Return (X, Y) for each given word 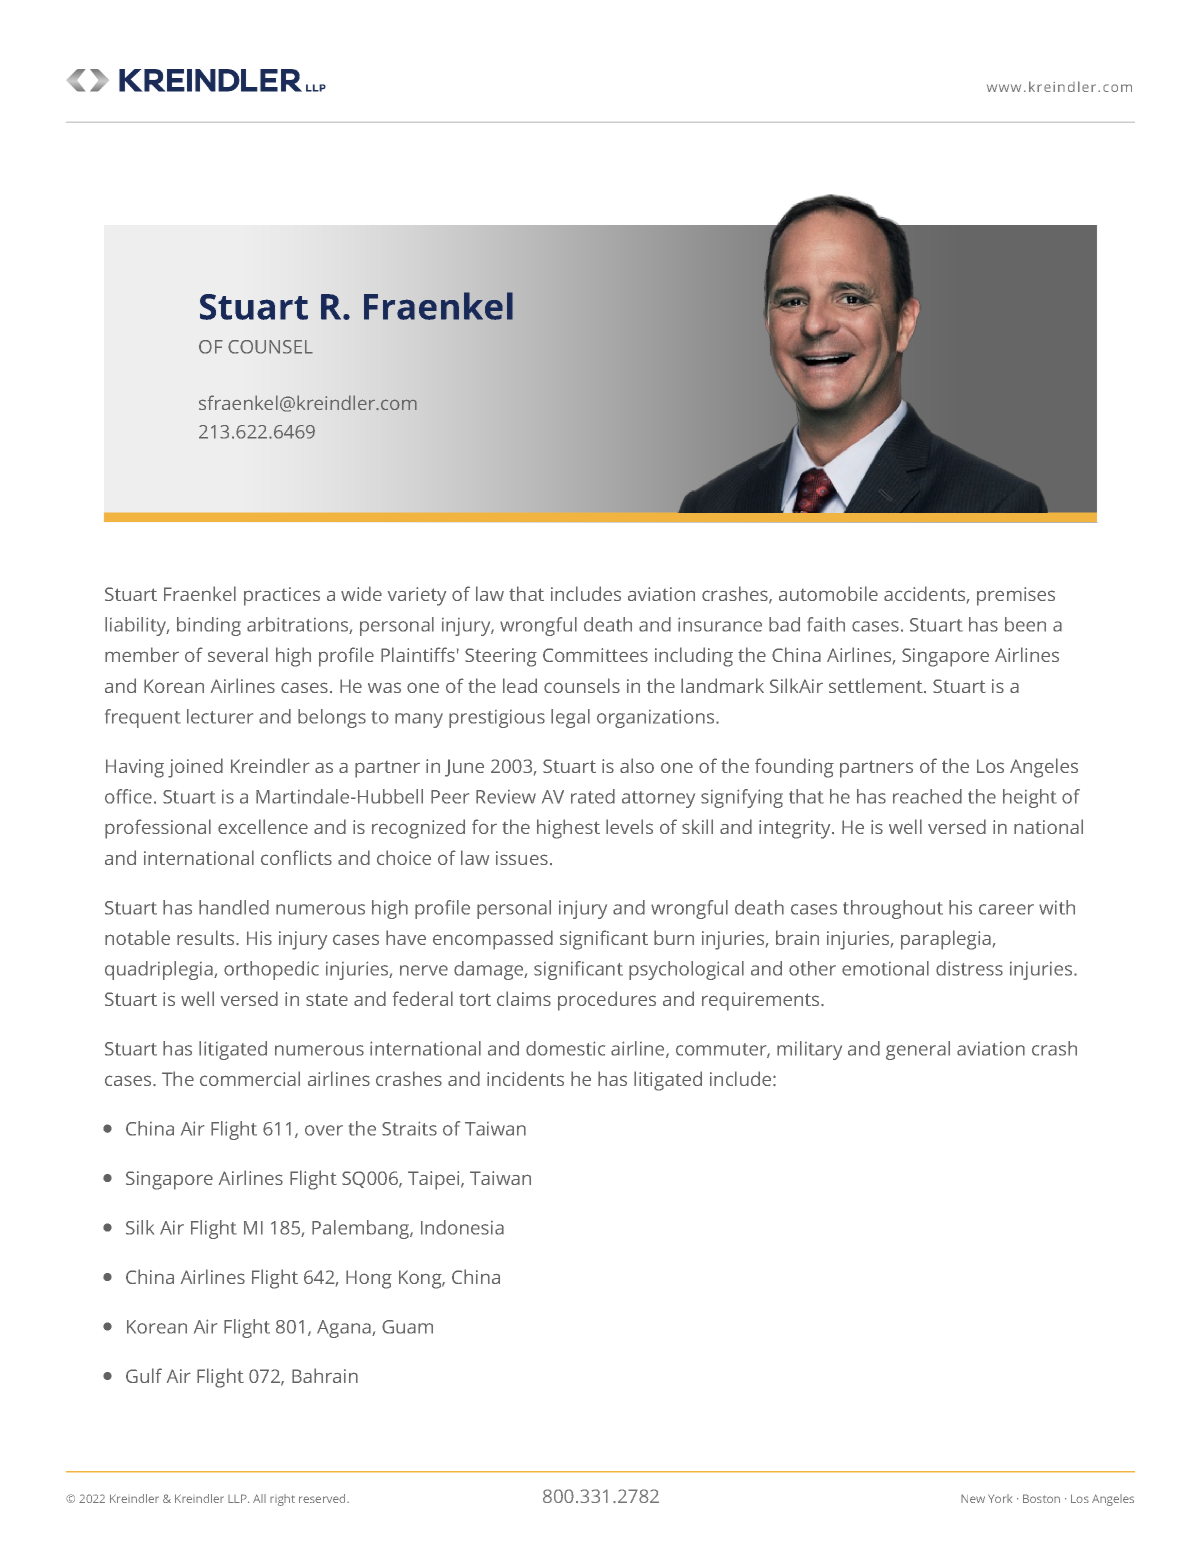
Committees (595, 655)
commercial (250, 1078)
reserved (323, 1498)
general (918, 1050)
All (259, 1498)
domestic (565, 1048)
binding (209, 626)
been (1025, 624)
